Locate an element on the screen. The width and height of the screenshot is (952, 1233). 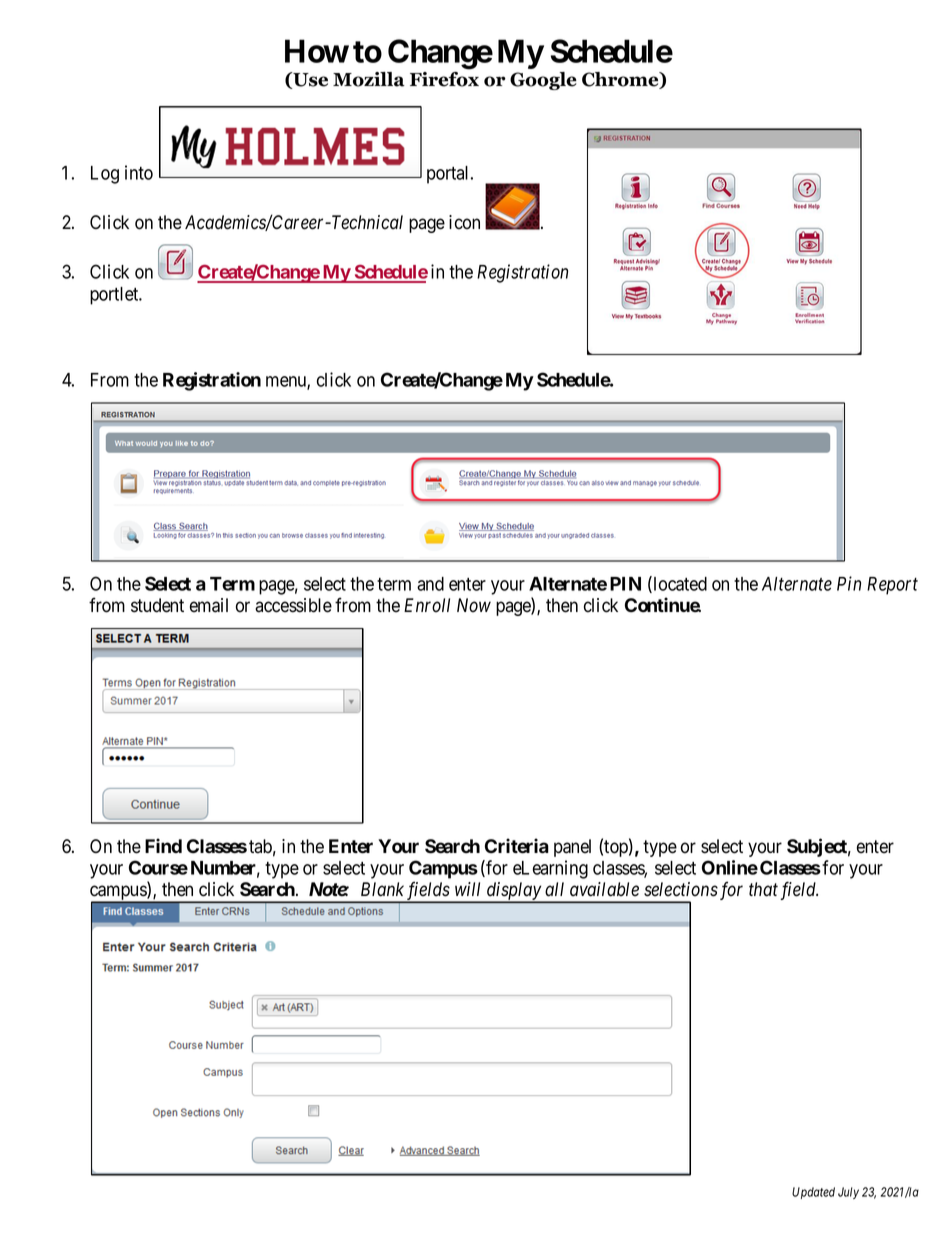
Find is located at coordinates (163, 845).
